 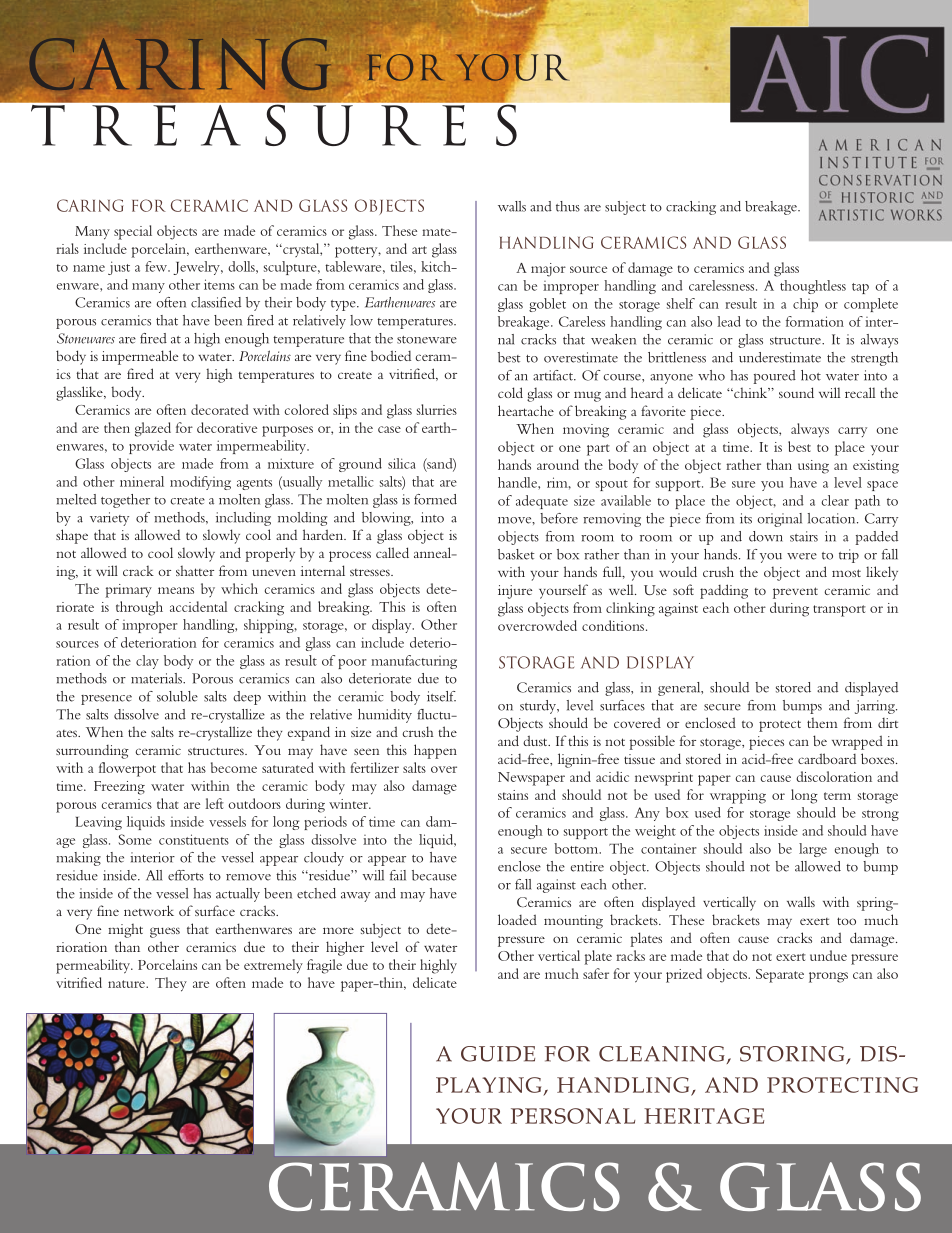 I want to click on handle, so click(x=518, y=482).
